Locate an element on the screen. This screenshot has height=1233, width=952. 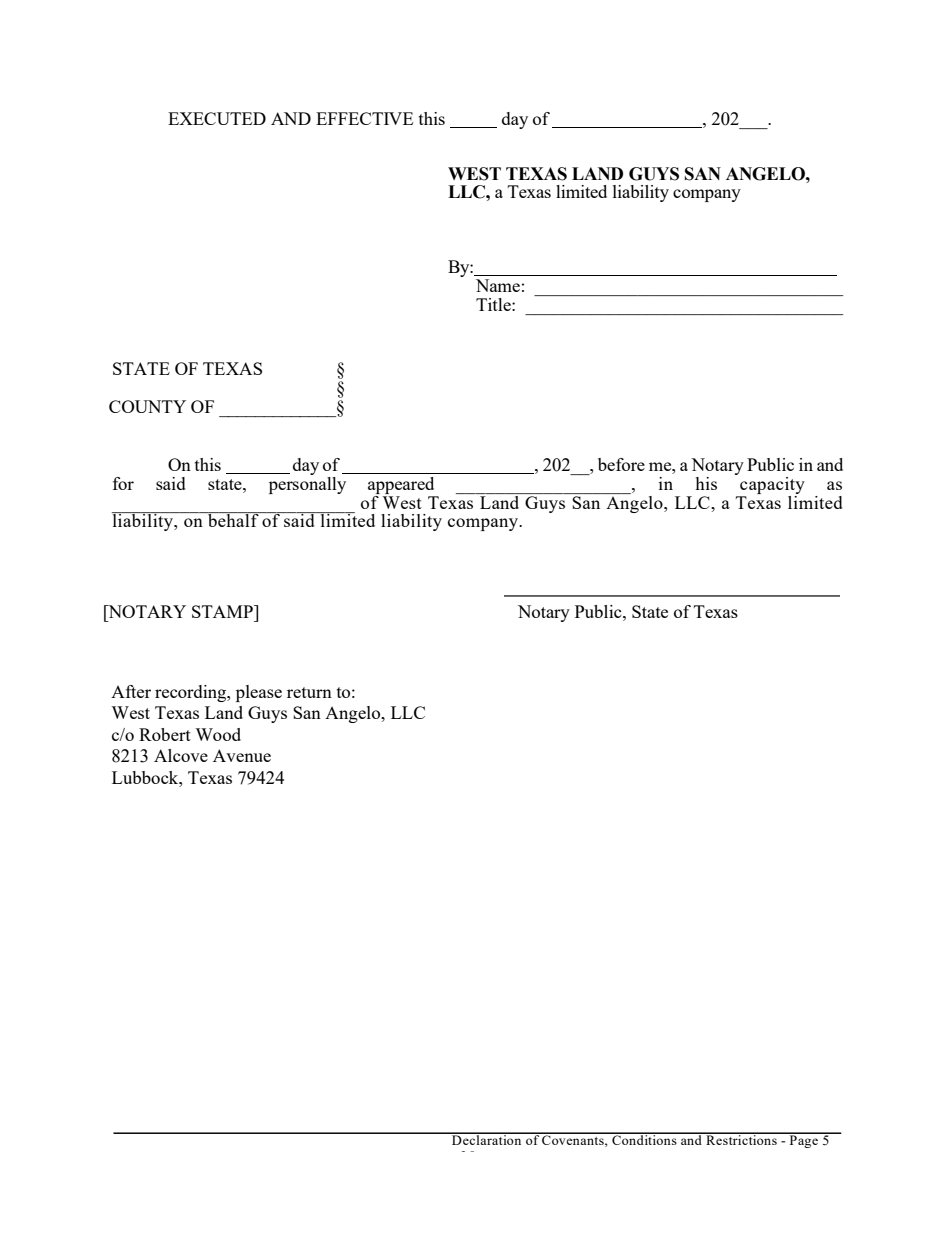
Name is located at coordinates (498, 285).
